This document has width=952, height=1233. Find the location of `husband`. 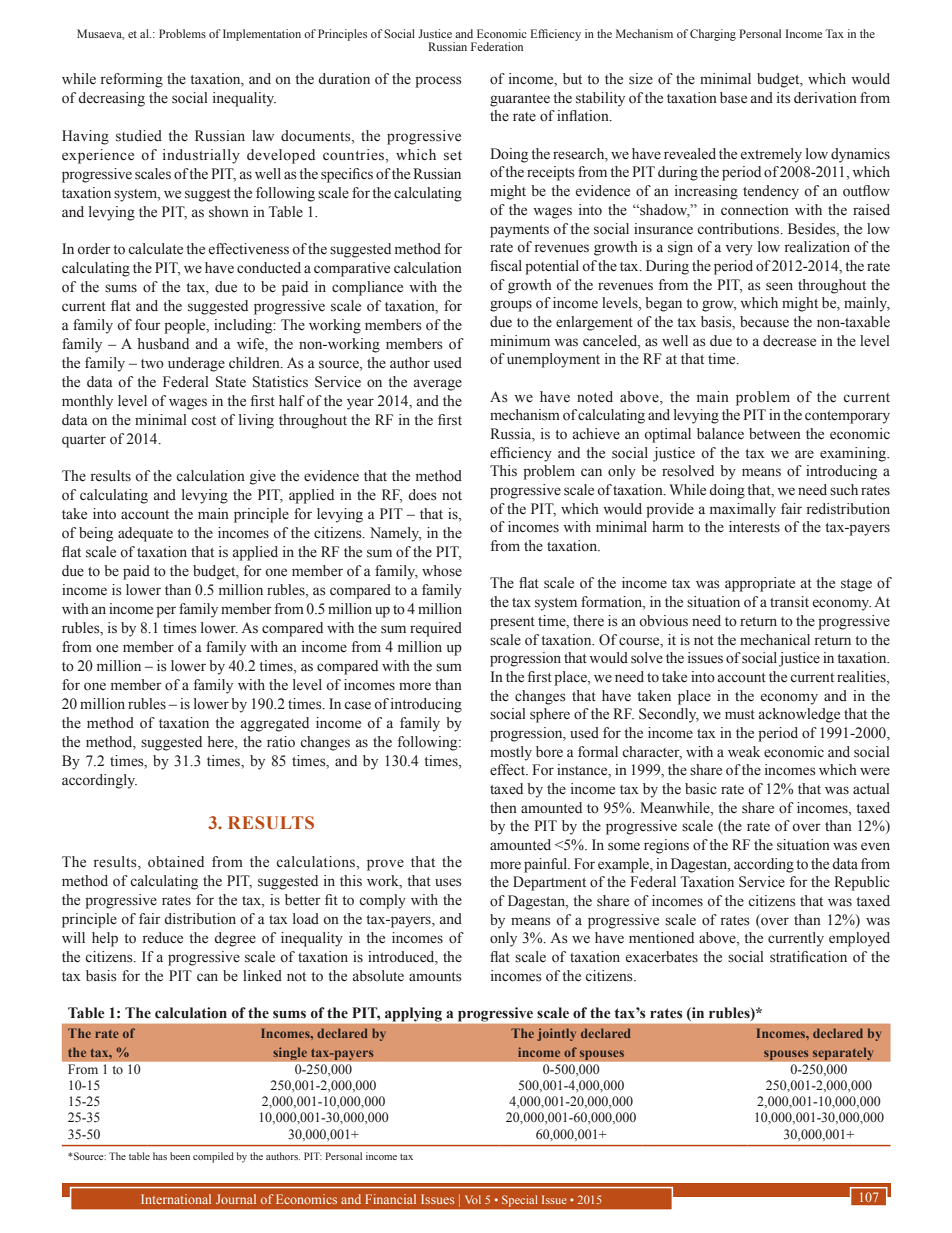

husband is located at coordinates (163, 344).
